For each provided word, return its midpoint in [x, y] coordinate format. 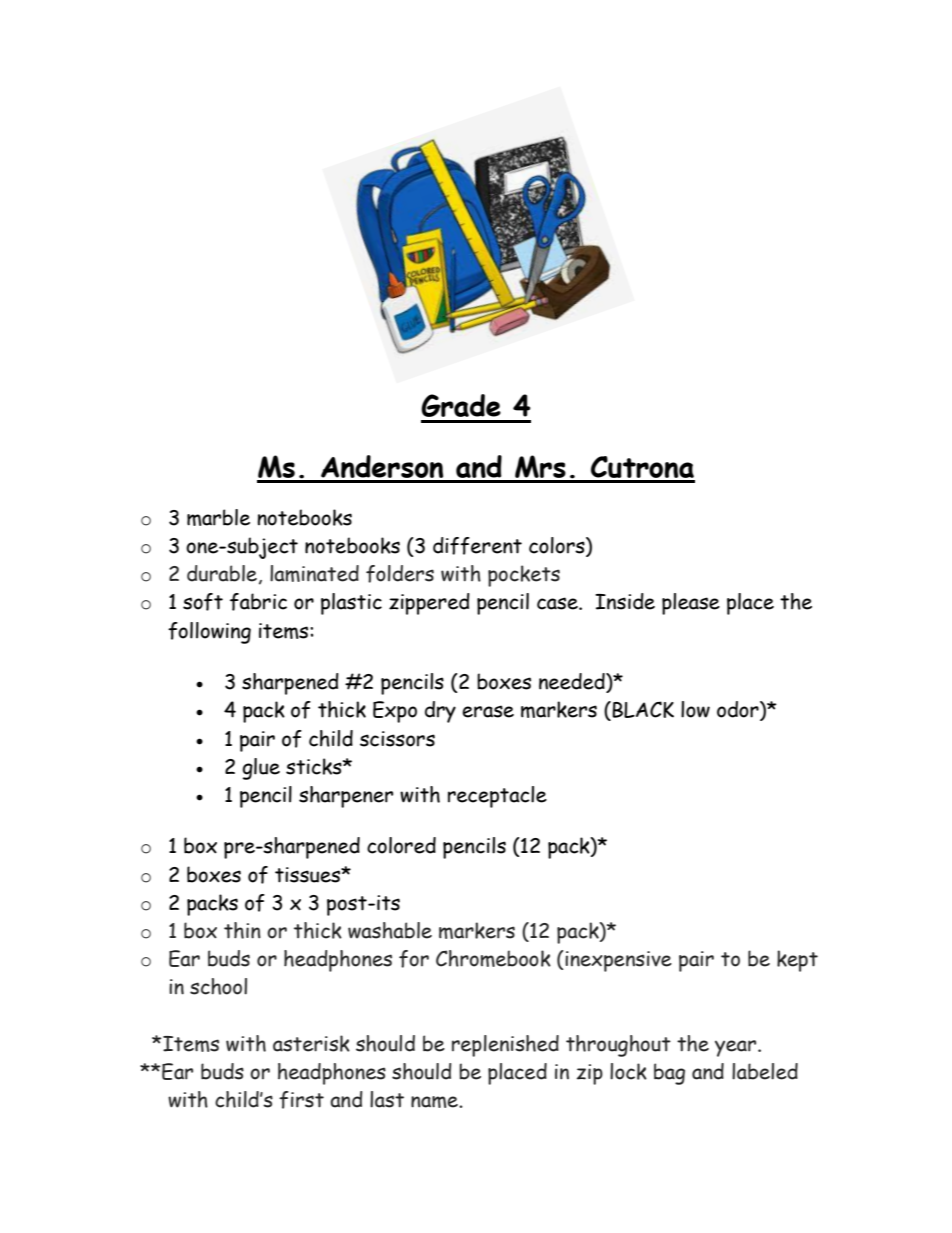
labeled [765, 1071]
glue [261, 769]
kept [797, 961]
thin [242, 930]
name [435, 1102]
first [301, 1100]
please [691, 604]
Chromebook [493, 958]
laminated [314, 573]
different [477, 546]
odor [739, 710]
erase [488, 711]
